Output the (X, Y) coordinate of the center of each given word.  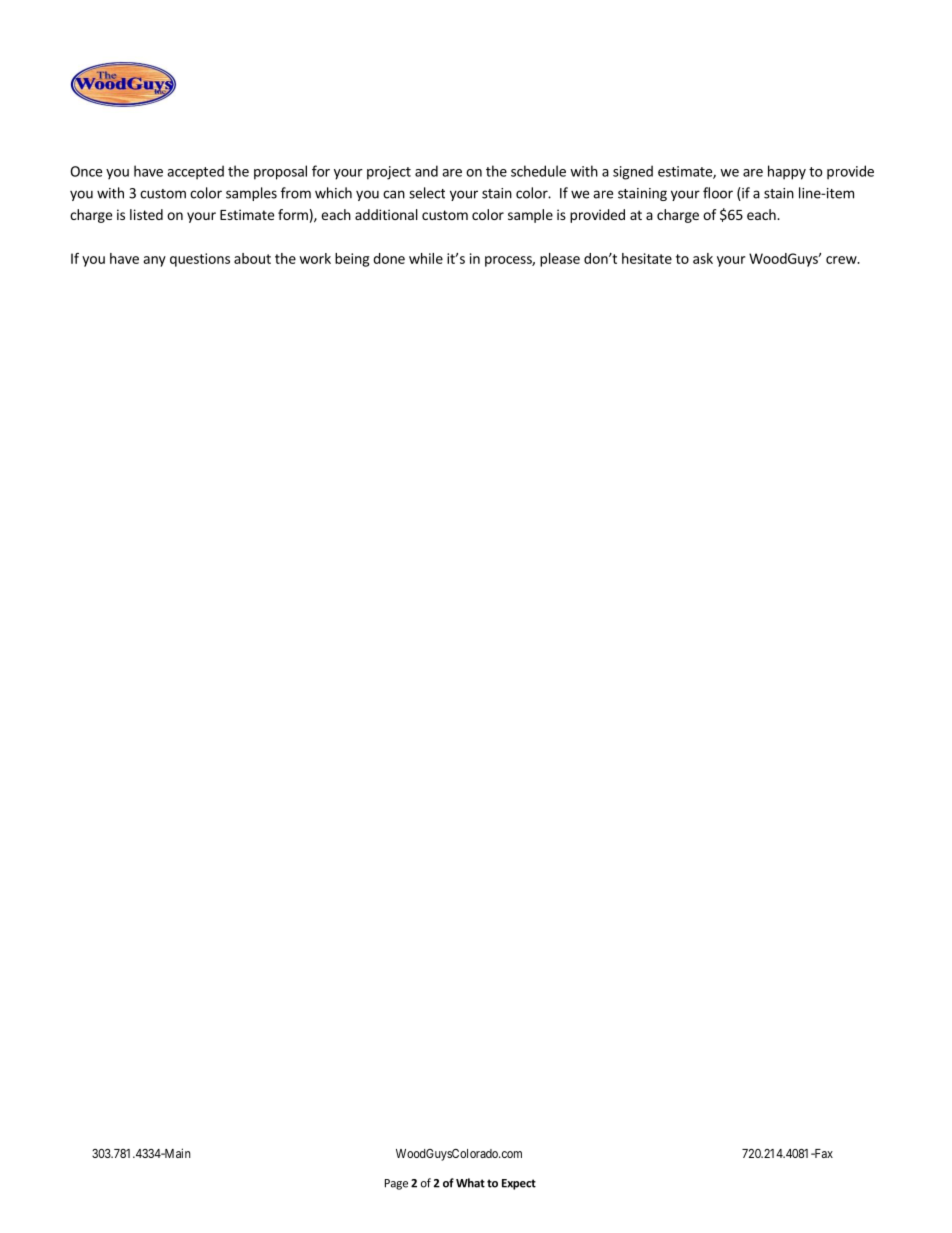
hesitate (647, 258)
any (154, 261)
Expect (519, 1184)
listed (146, 214)
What (470, 1183)
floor (718, 193)
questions (200, 260)
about (252, 258)
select (427, 193)
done (389, 258)
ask (703, 258)
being (352, 260)
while (426, 258)
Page (396, 1184)
